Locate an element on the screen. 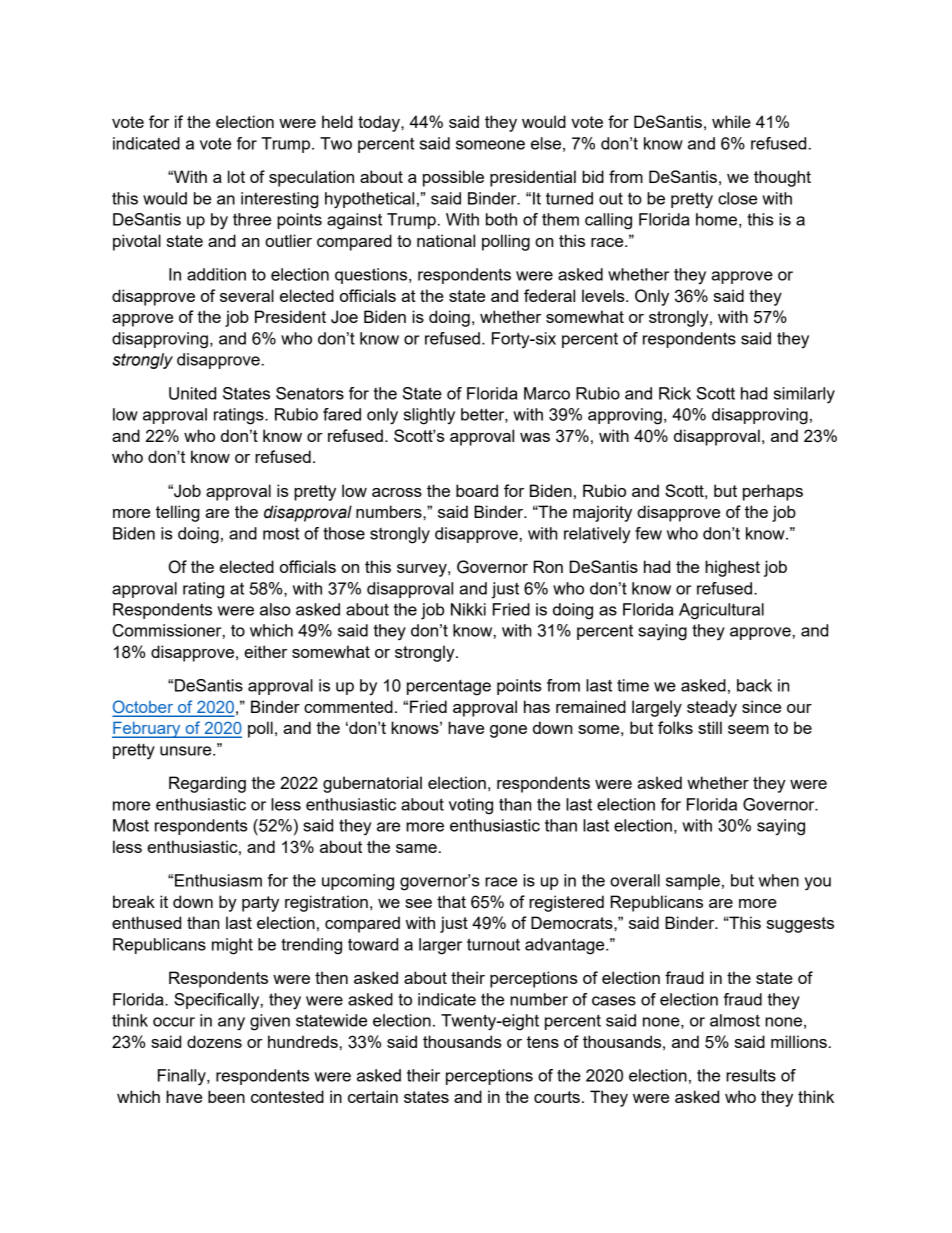 The width and height of the screenshot is (952, 1233). results is located at coordinates (751, 1075).
